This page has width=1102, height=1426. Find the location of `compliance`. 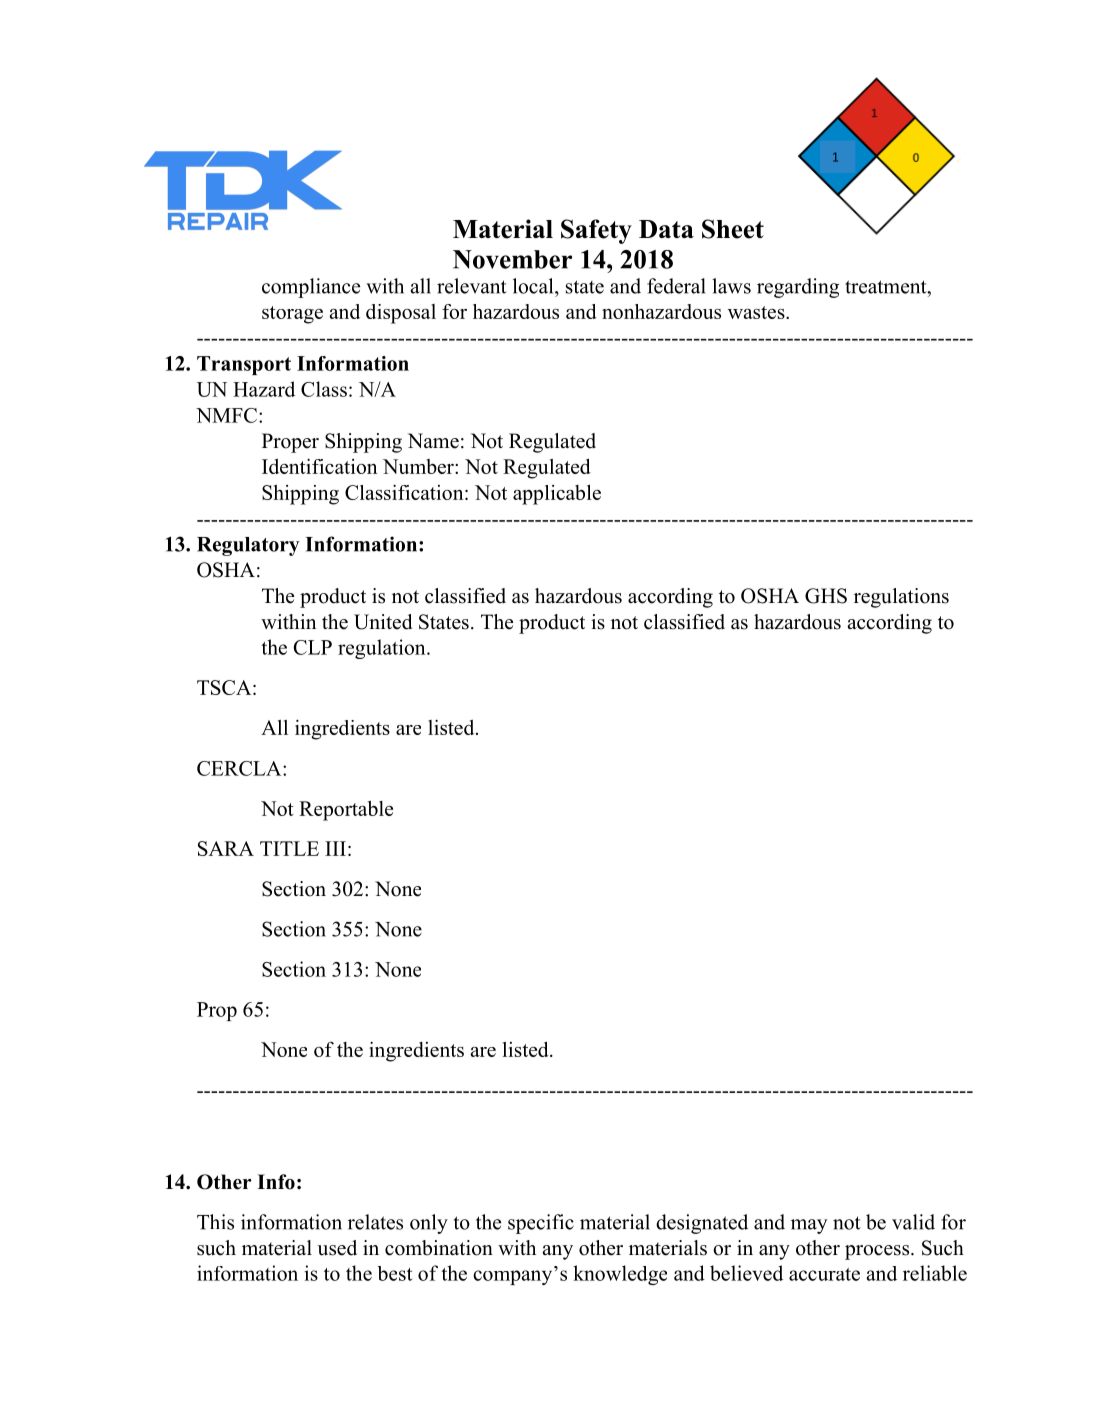

compliance is located at coordinates (311, 288).
